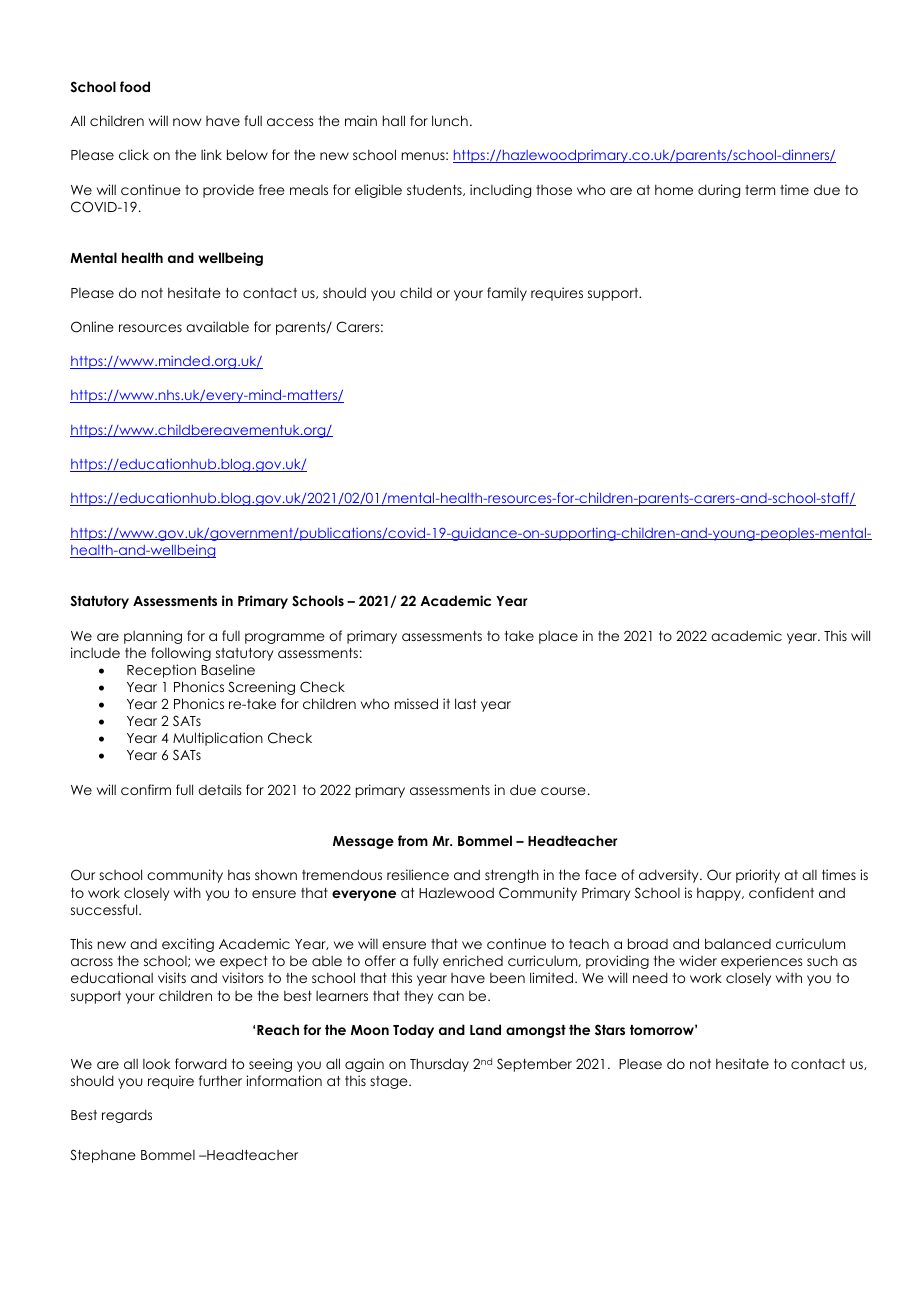 The image size is (924, 1308). Describe the element at coordinates (558, 637) in the screenshot. I see `place` at that location.
